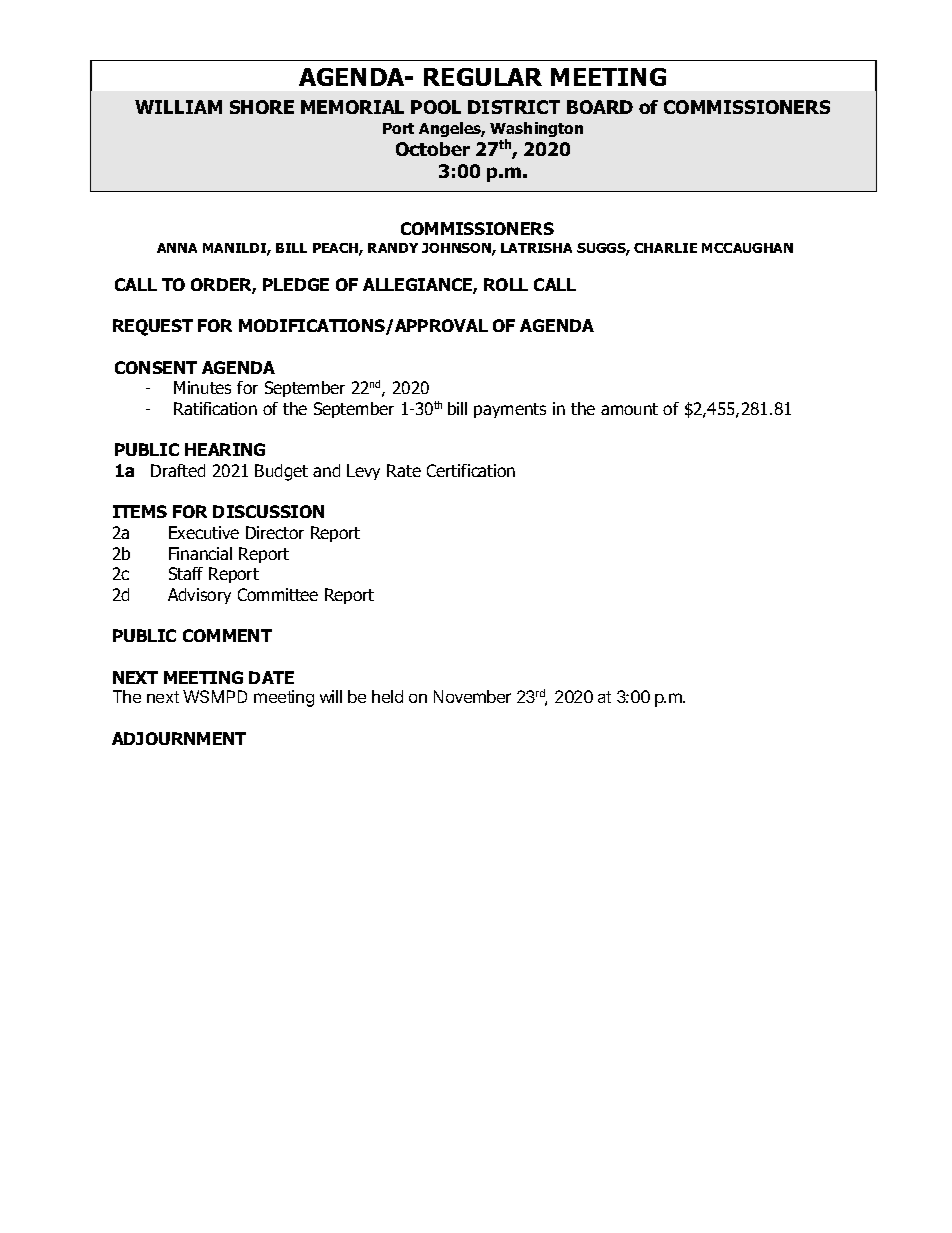 The width and height of the document is (952, 1233). What do you see at coordinates (436, 107) in the document?
I see `POOL` at bounding box center [436, 107].
